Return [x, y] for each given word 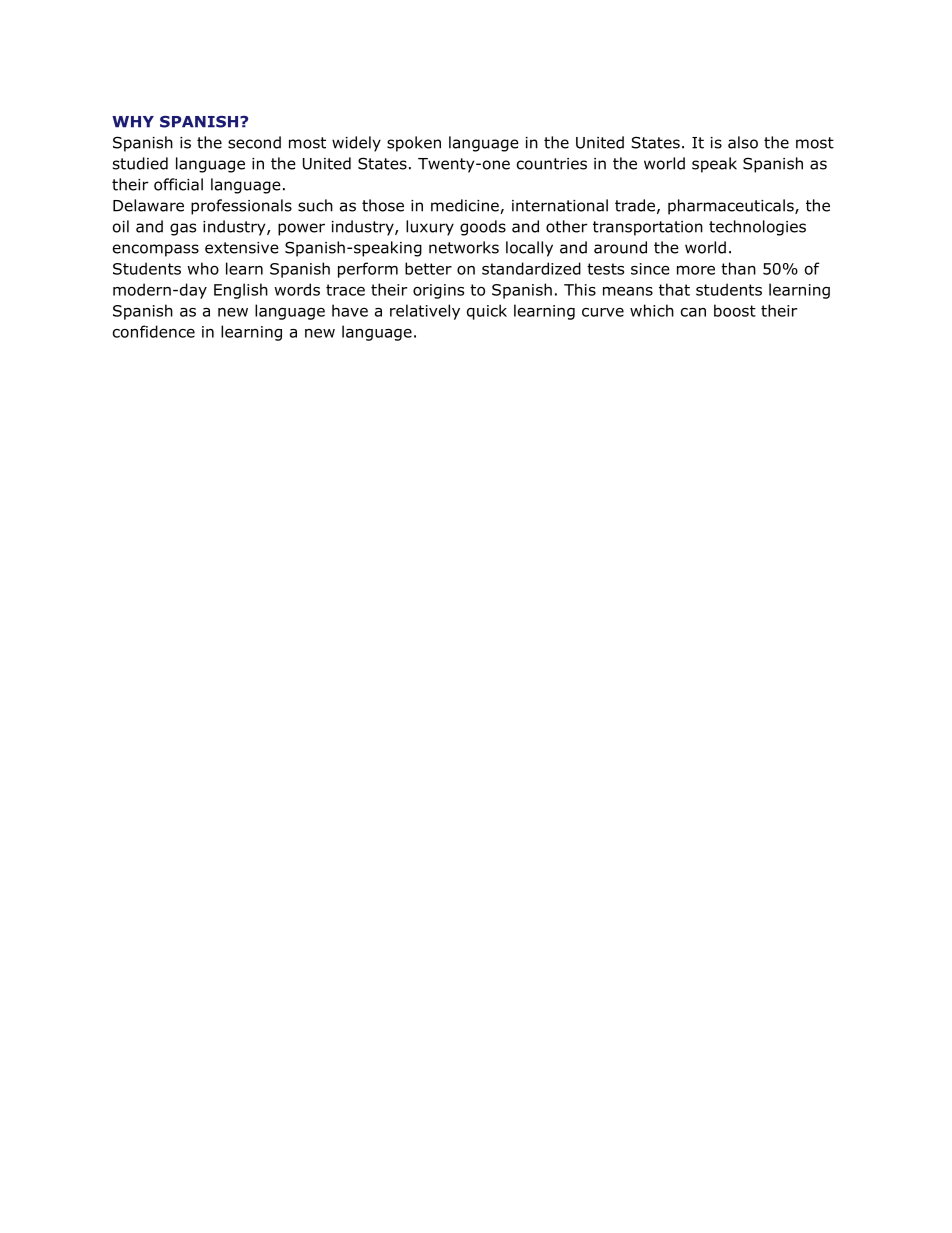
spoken [414, 144]
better [428, 268]
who [203, 268]
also [743, 142]
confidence [154, 331]
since [650, 269]
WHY [133, 122]
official [178, 184]
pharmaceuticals [732, 207]
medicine [466, 206]
